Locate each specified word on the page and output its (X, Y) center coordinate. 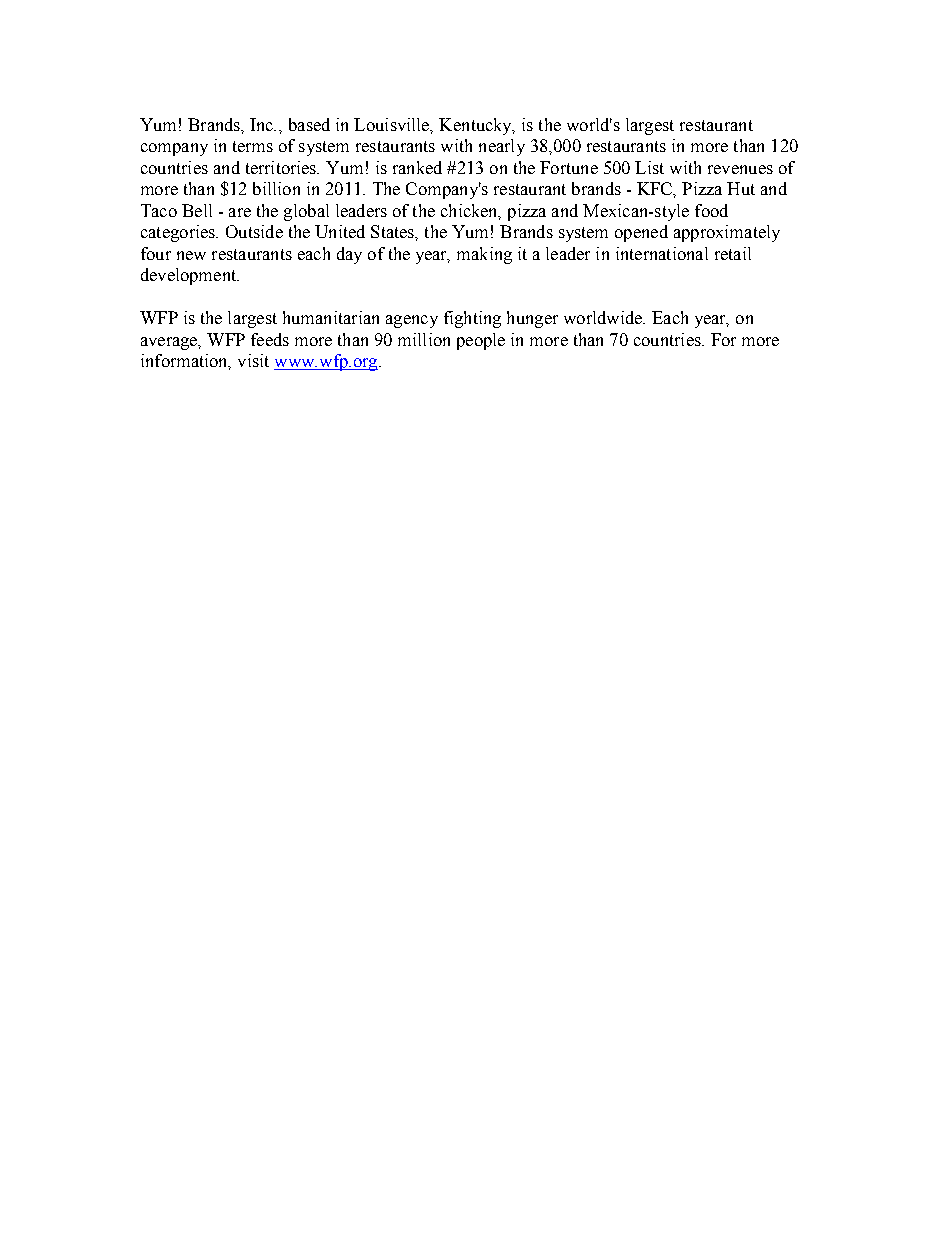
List (649, 167)
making (484, 255)
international (662, 253)
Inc (263, 124)
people (481, 341)
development (190, 276)
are (240, 212)
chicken (470, 211)
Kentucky (476, 126)
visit (253, 360)
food (711, 210)
